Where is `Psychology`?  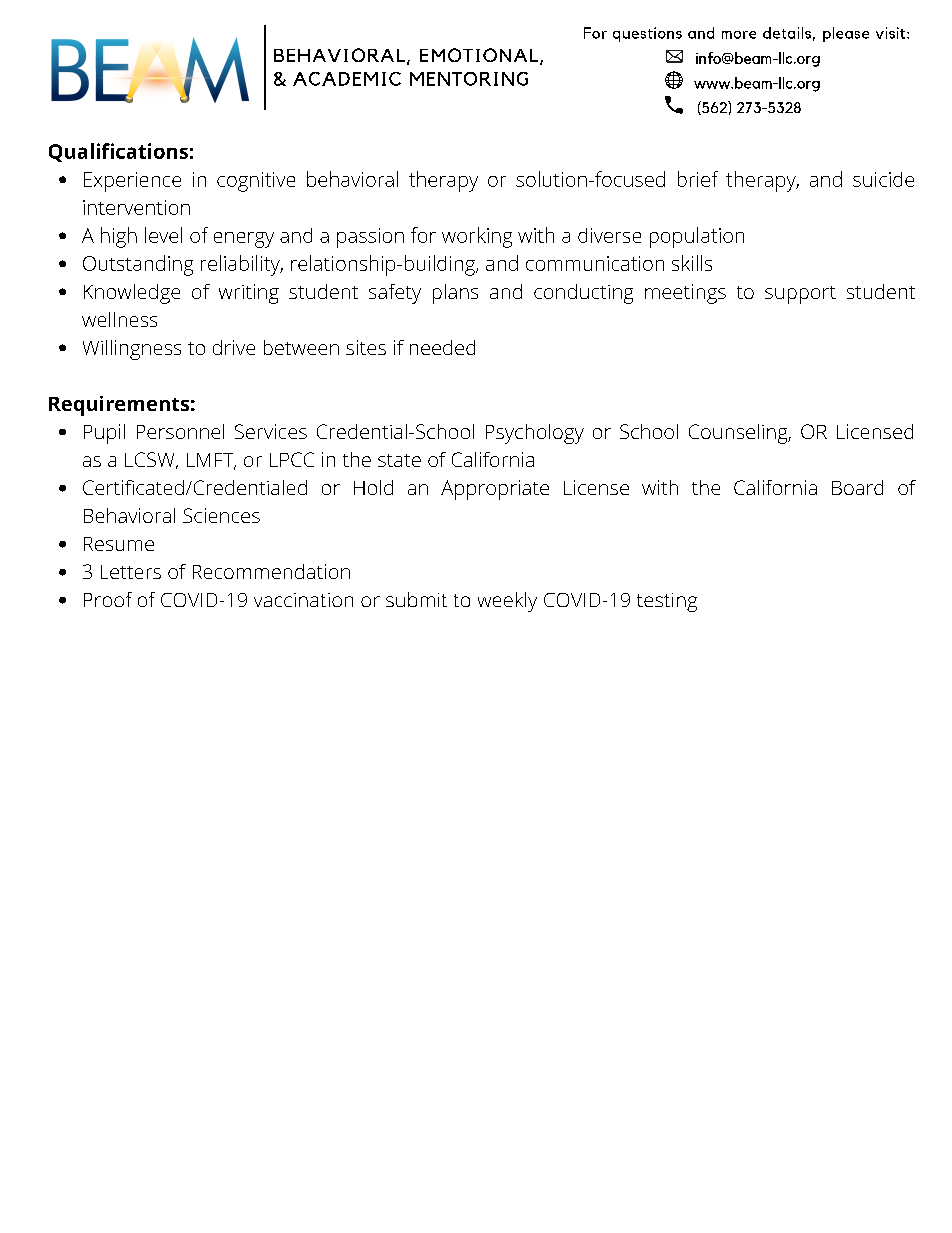 Psychology is located at coordinates (535, 434).
